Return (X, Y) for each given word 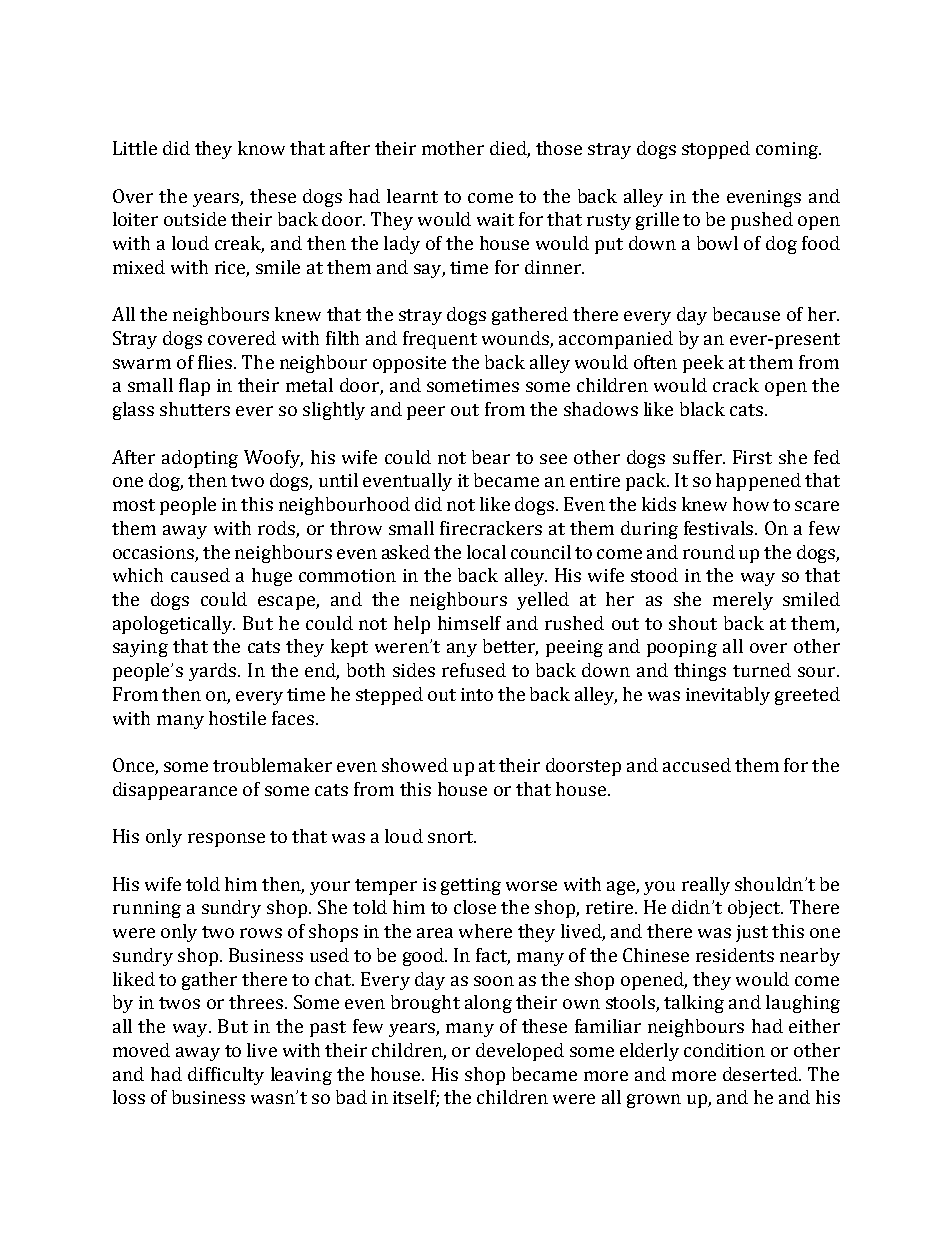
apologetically (174, 625)
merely (743, 601)
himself (469, 623)
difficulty (226, 1076)
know (261, 148)
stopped (716, 150)
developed (520, 1052)
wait (495, 219)
